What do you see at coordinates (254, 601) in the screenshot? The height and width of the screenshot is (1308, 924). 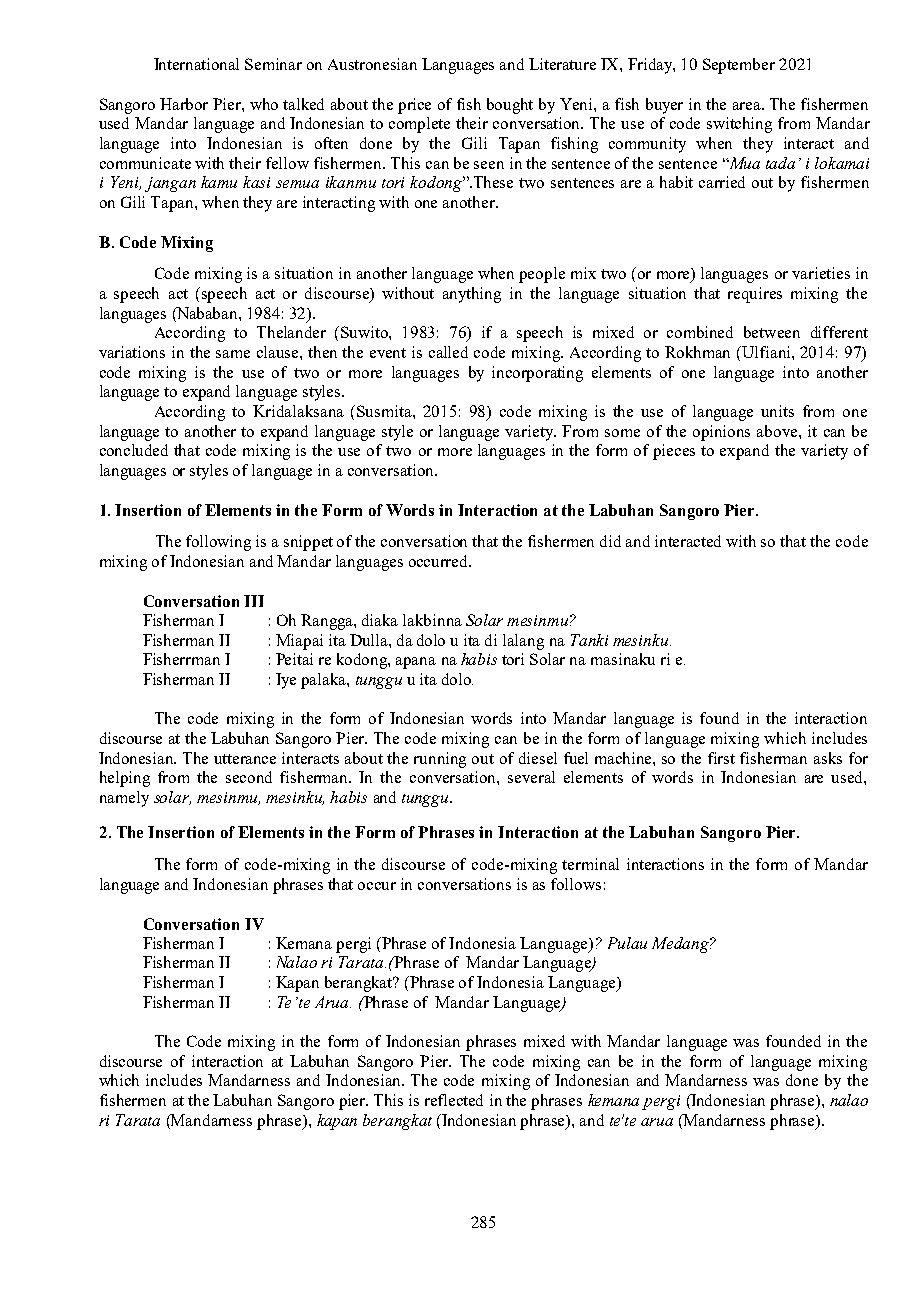 I see `III` at bounding box center [254, 601].
